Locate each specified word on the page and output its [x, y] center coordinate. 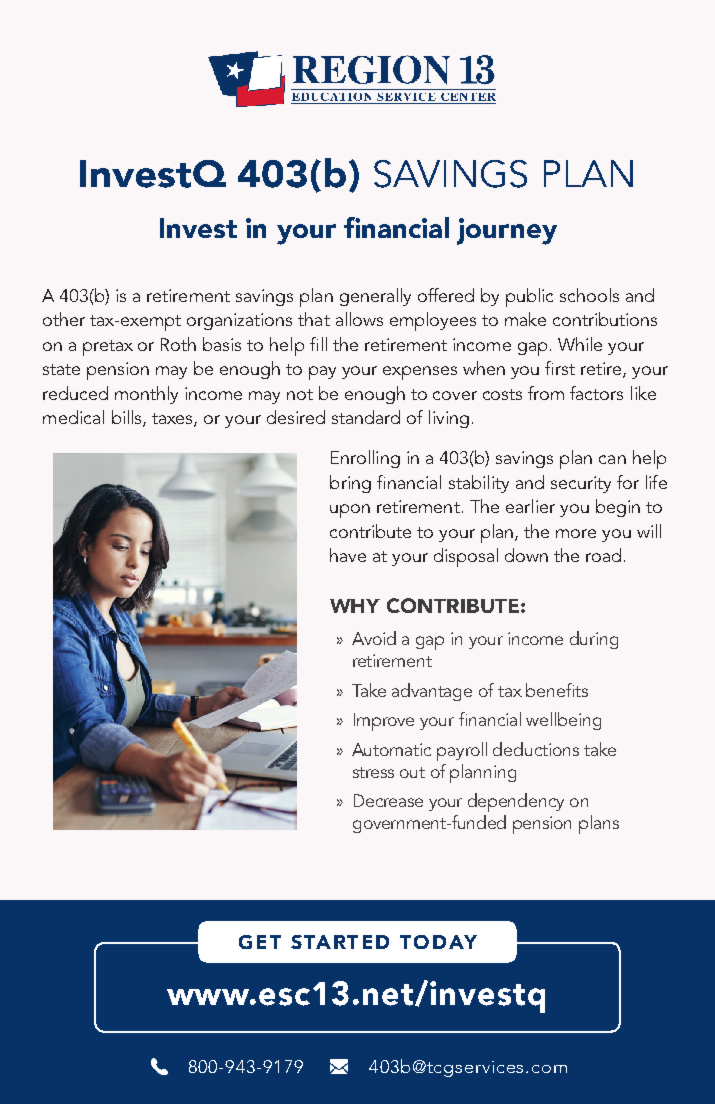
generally [375, 297]
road [603, 555]
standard [366, 417]
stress [373, 772]
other [64, 319]
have [348, 555]
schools [589, 295]
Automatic [391, 749]
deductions [536, 749]
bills [128, 418]
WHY [355, 606]
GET [260, 942]
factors [596, 393]
